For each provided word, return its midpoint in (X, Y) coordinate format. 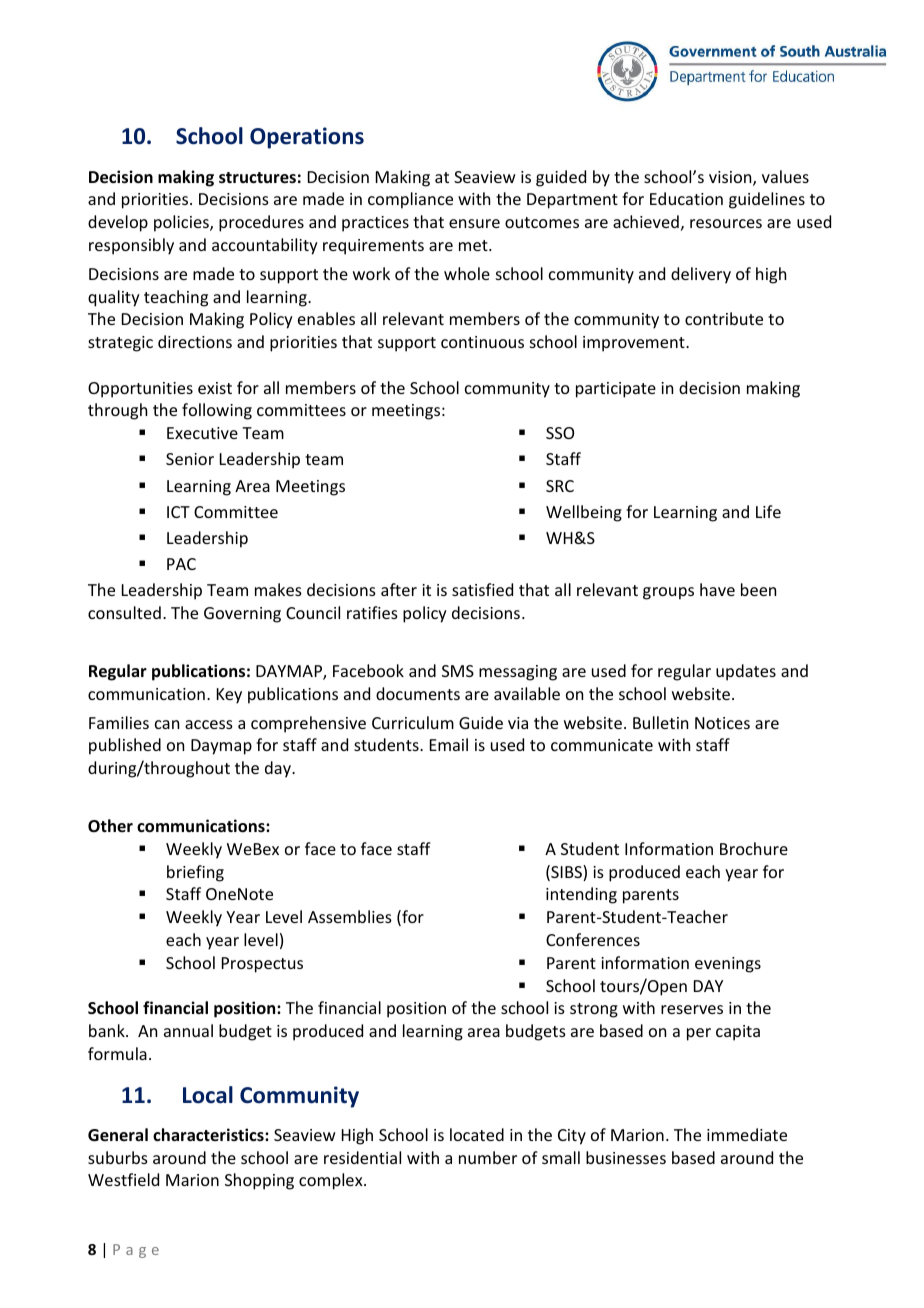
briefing (195, 873)
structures (257, 178)
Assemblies (350, 916)
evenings (728, 965)
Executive (202, 433)
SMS (458, 671)
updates (746, 672)
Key (229, 696)
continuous (482, 342)
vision (731, 178)
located (477, 1134)
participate (616, 390)
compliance (410, 200)
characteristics (209, 1134)
